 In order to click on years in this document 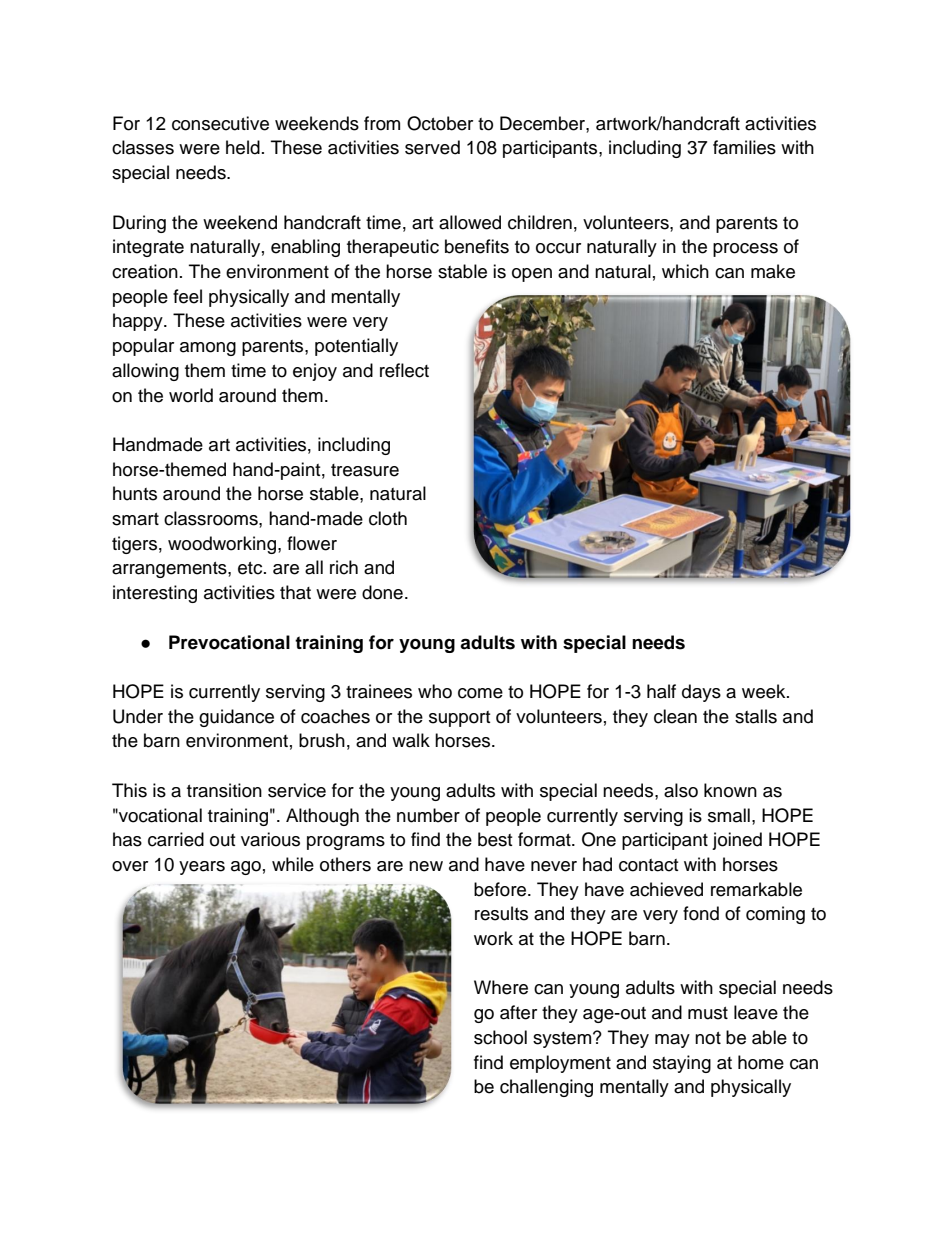, I will do `click(202, 868)`.
